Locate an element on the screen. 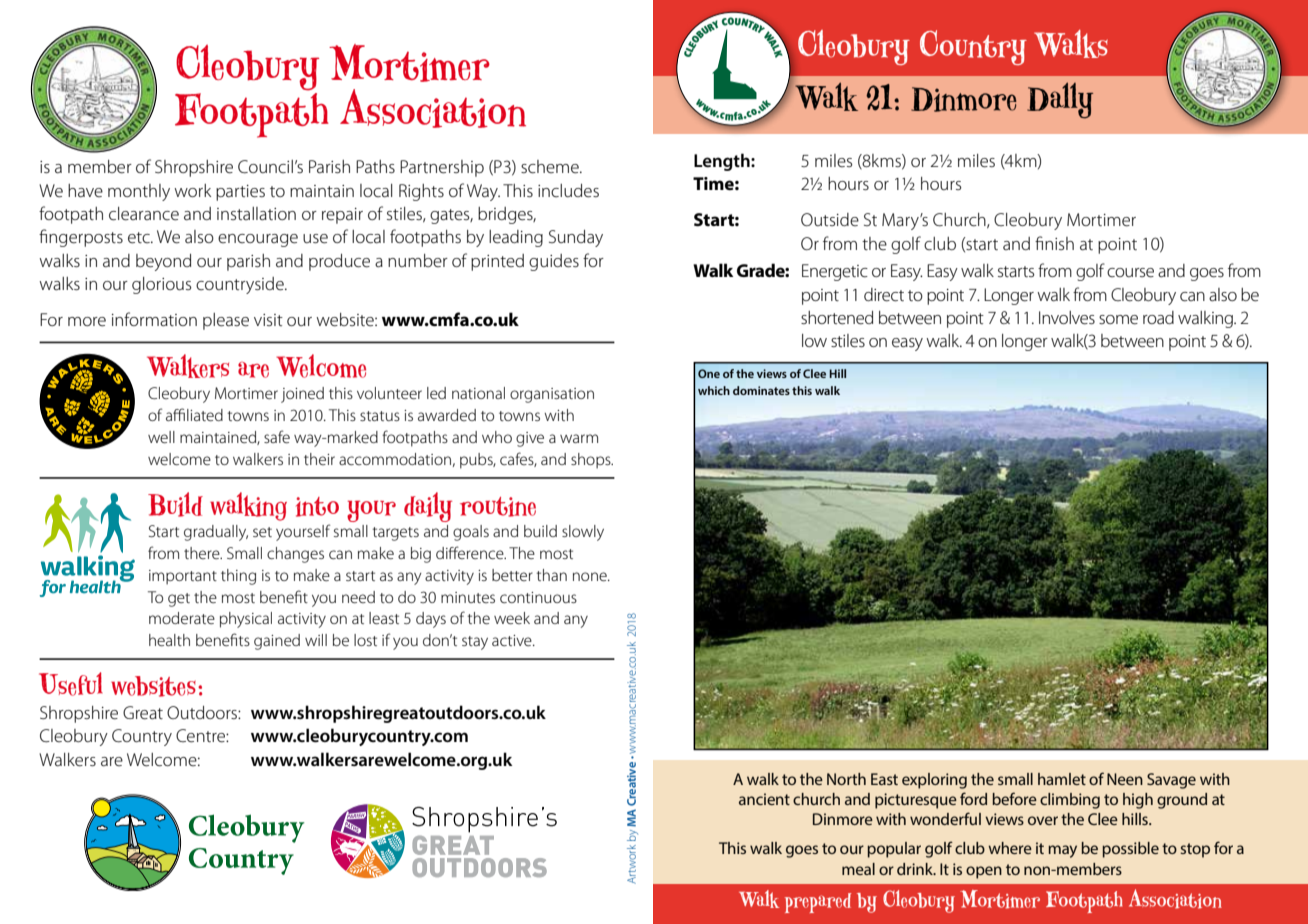 The width and height of the screenshot is (1308, 924). Savage is located at coordinates (1171, 781).
